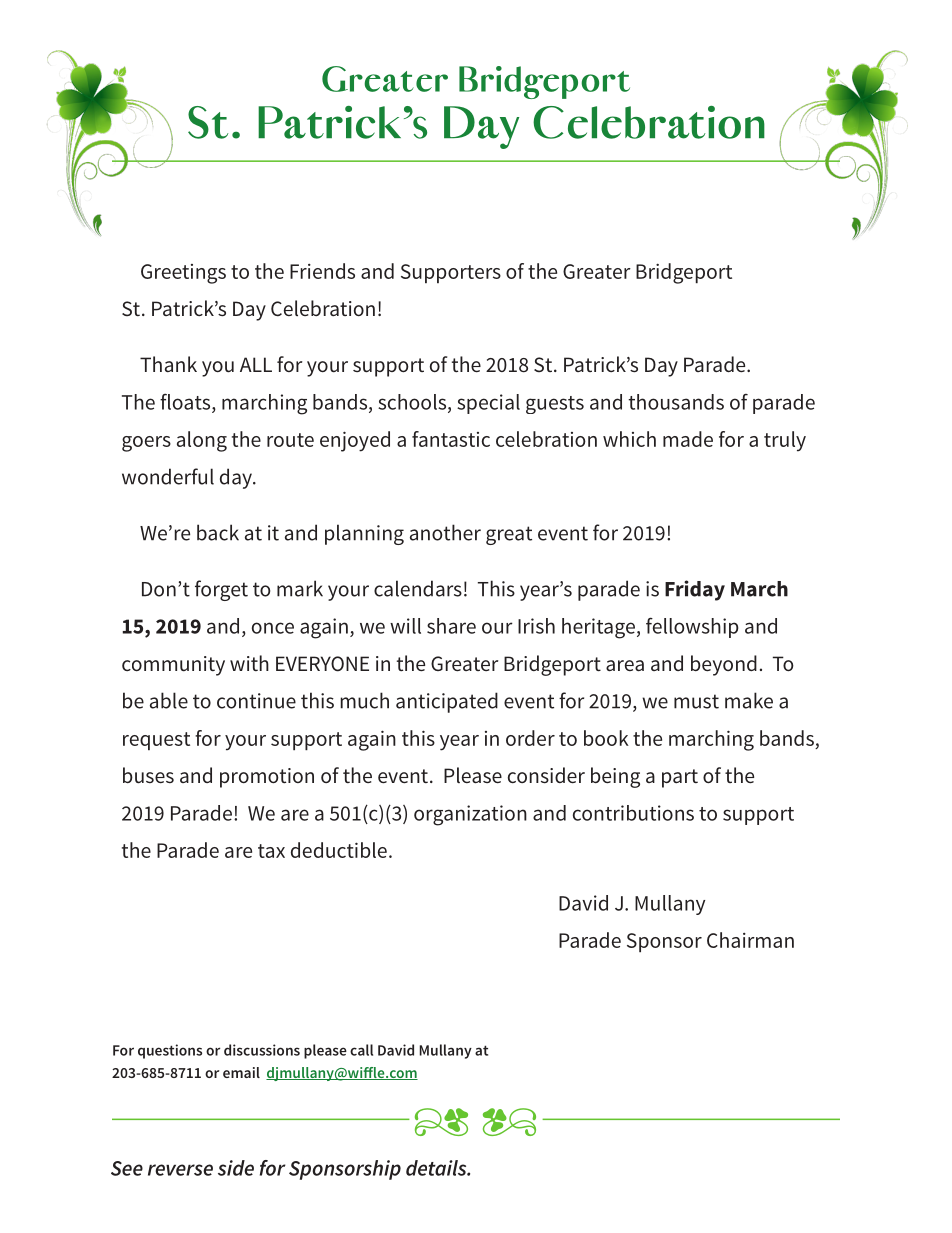 Image resolution: width=952 pixels, height=1233 pixels. I want to click on thousands, so click(676, 402).
